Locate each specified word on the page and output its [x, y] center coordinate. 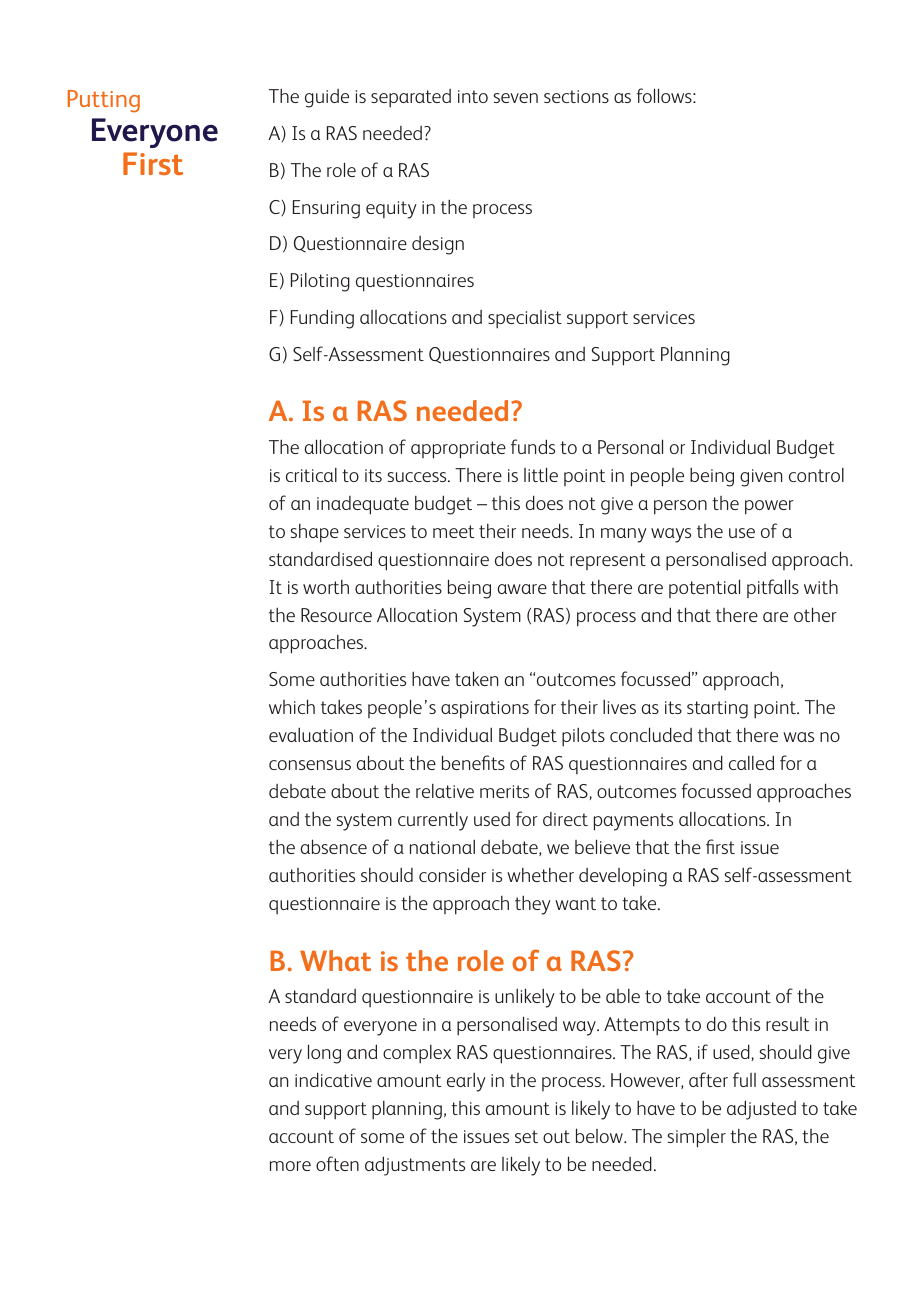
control [816, 475]
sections [576, 96]
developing [623, 877]
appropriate [458, 450]
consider [452, 874]
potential [704, 588]
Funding [322, 319]
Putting [104, 101]
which [292, 706]
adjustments [415, 1166]
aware [522, 589]
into [473, 96]
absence [333, 846]
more [290, 1166]
